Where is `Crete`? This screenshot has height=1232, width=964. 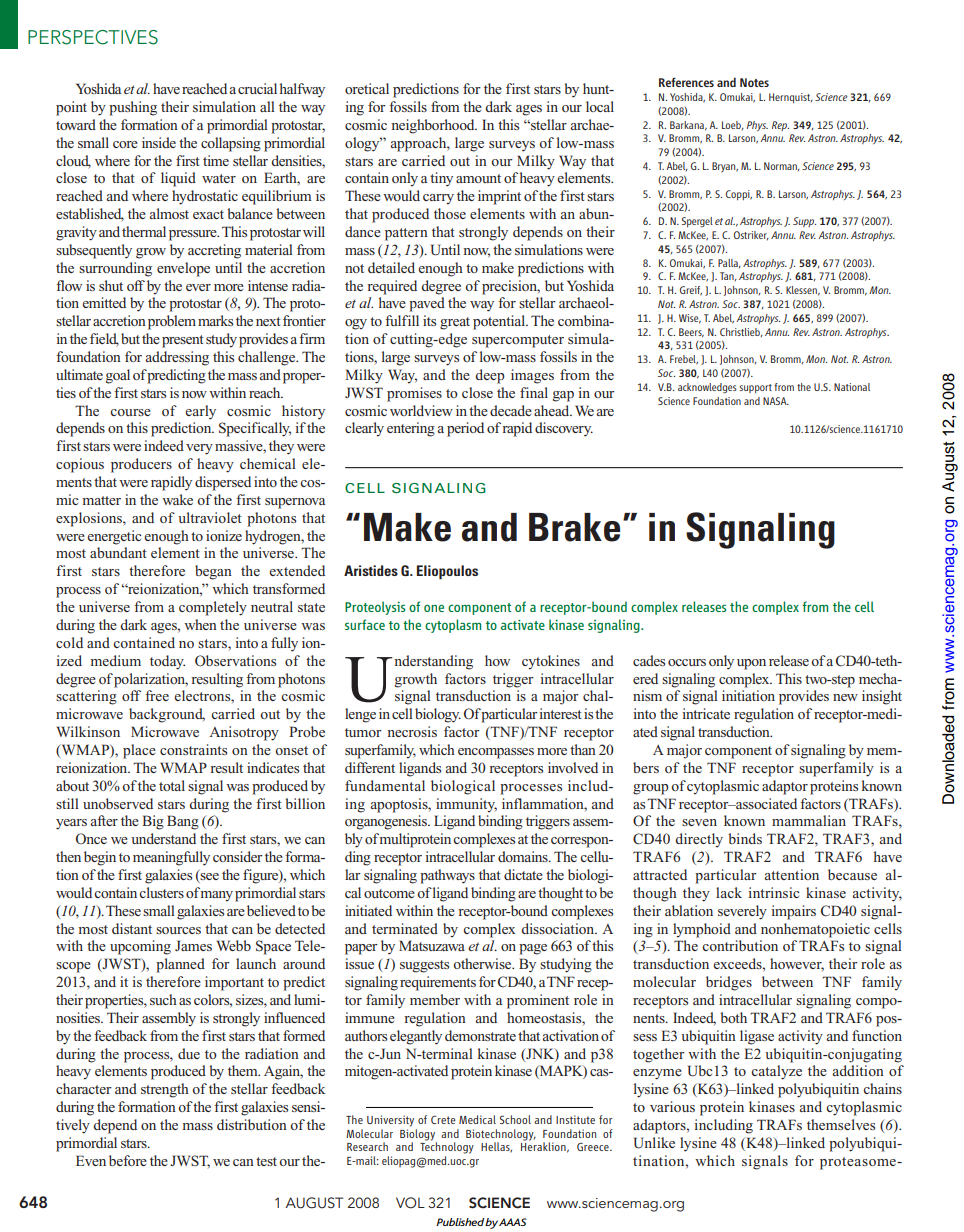 Crete is located at coordinates (443, 1120).
